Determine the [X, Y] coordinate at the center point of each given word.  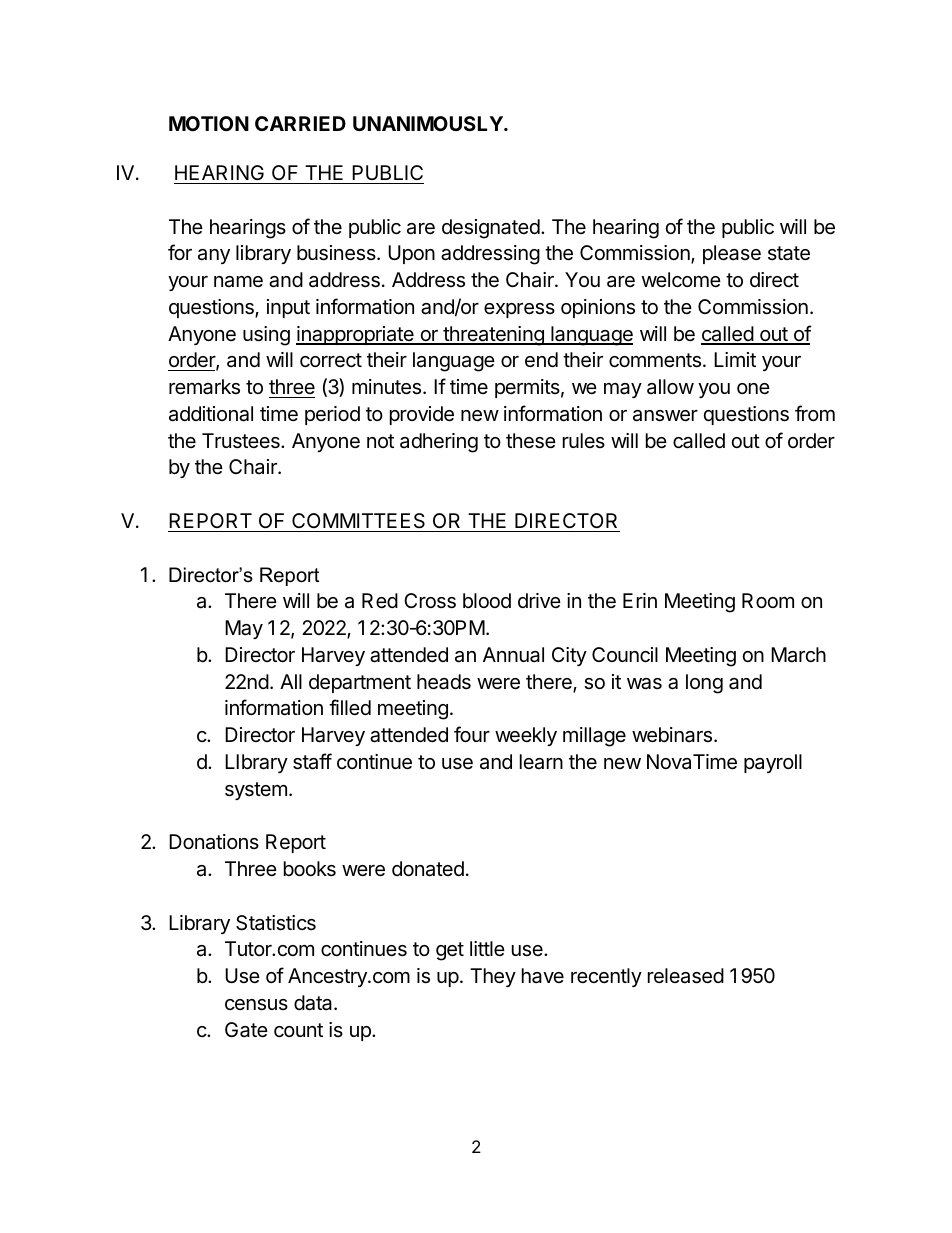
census [256, 1005]
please [732, 254]
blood [487, 600]
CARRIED [300, 123]
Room [768, 600]
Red [380, 600]
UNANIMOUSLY [429, 123]
